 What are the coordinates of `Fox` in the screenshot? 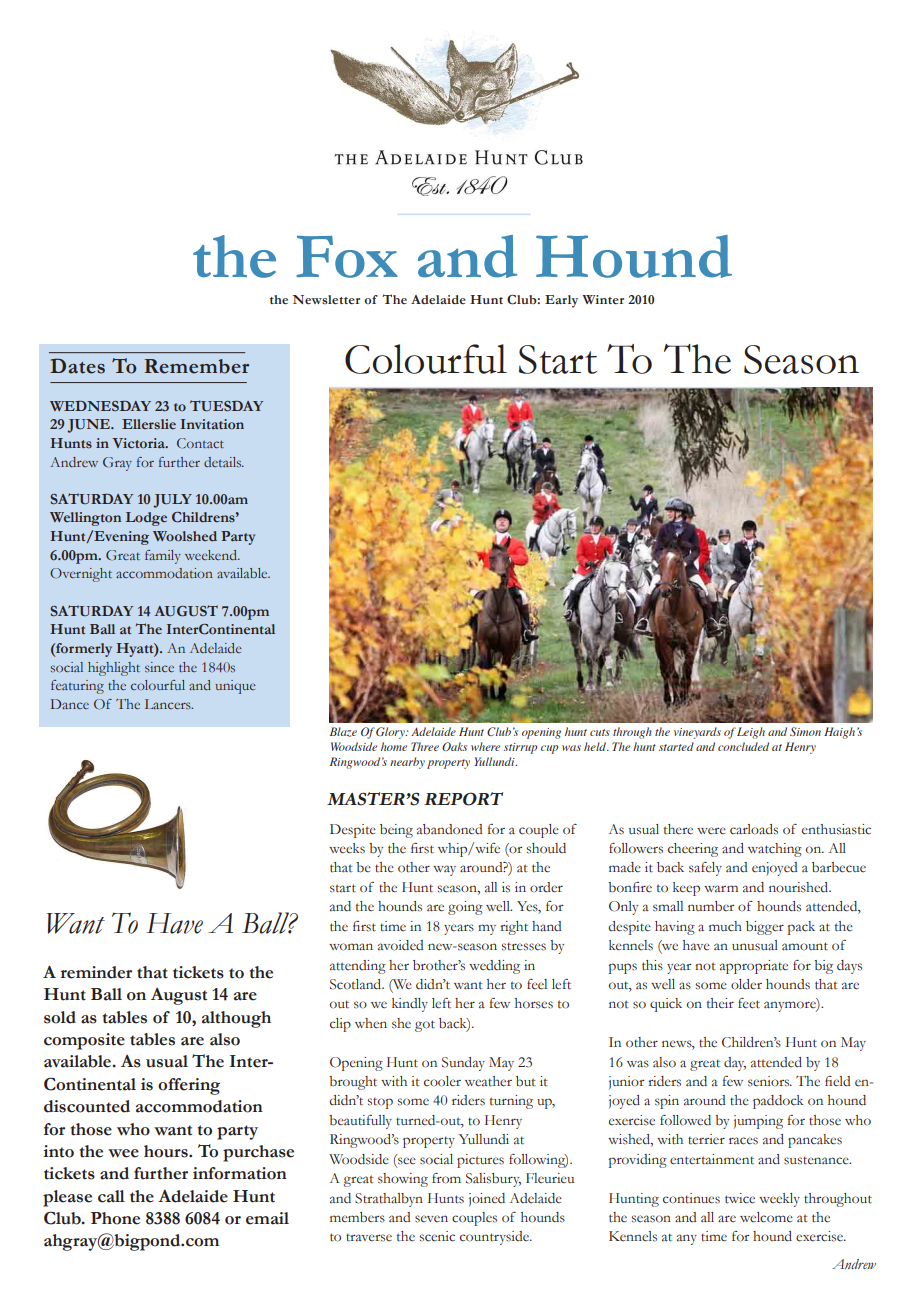 It's located at (347, 257).
